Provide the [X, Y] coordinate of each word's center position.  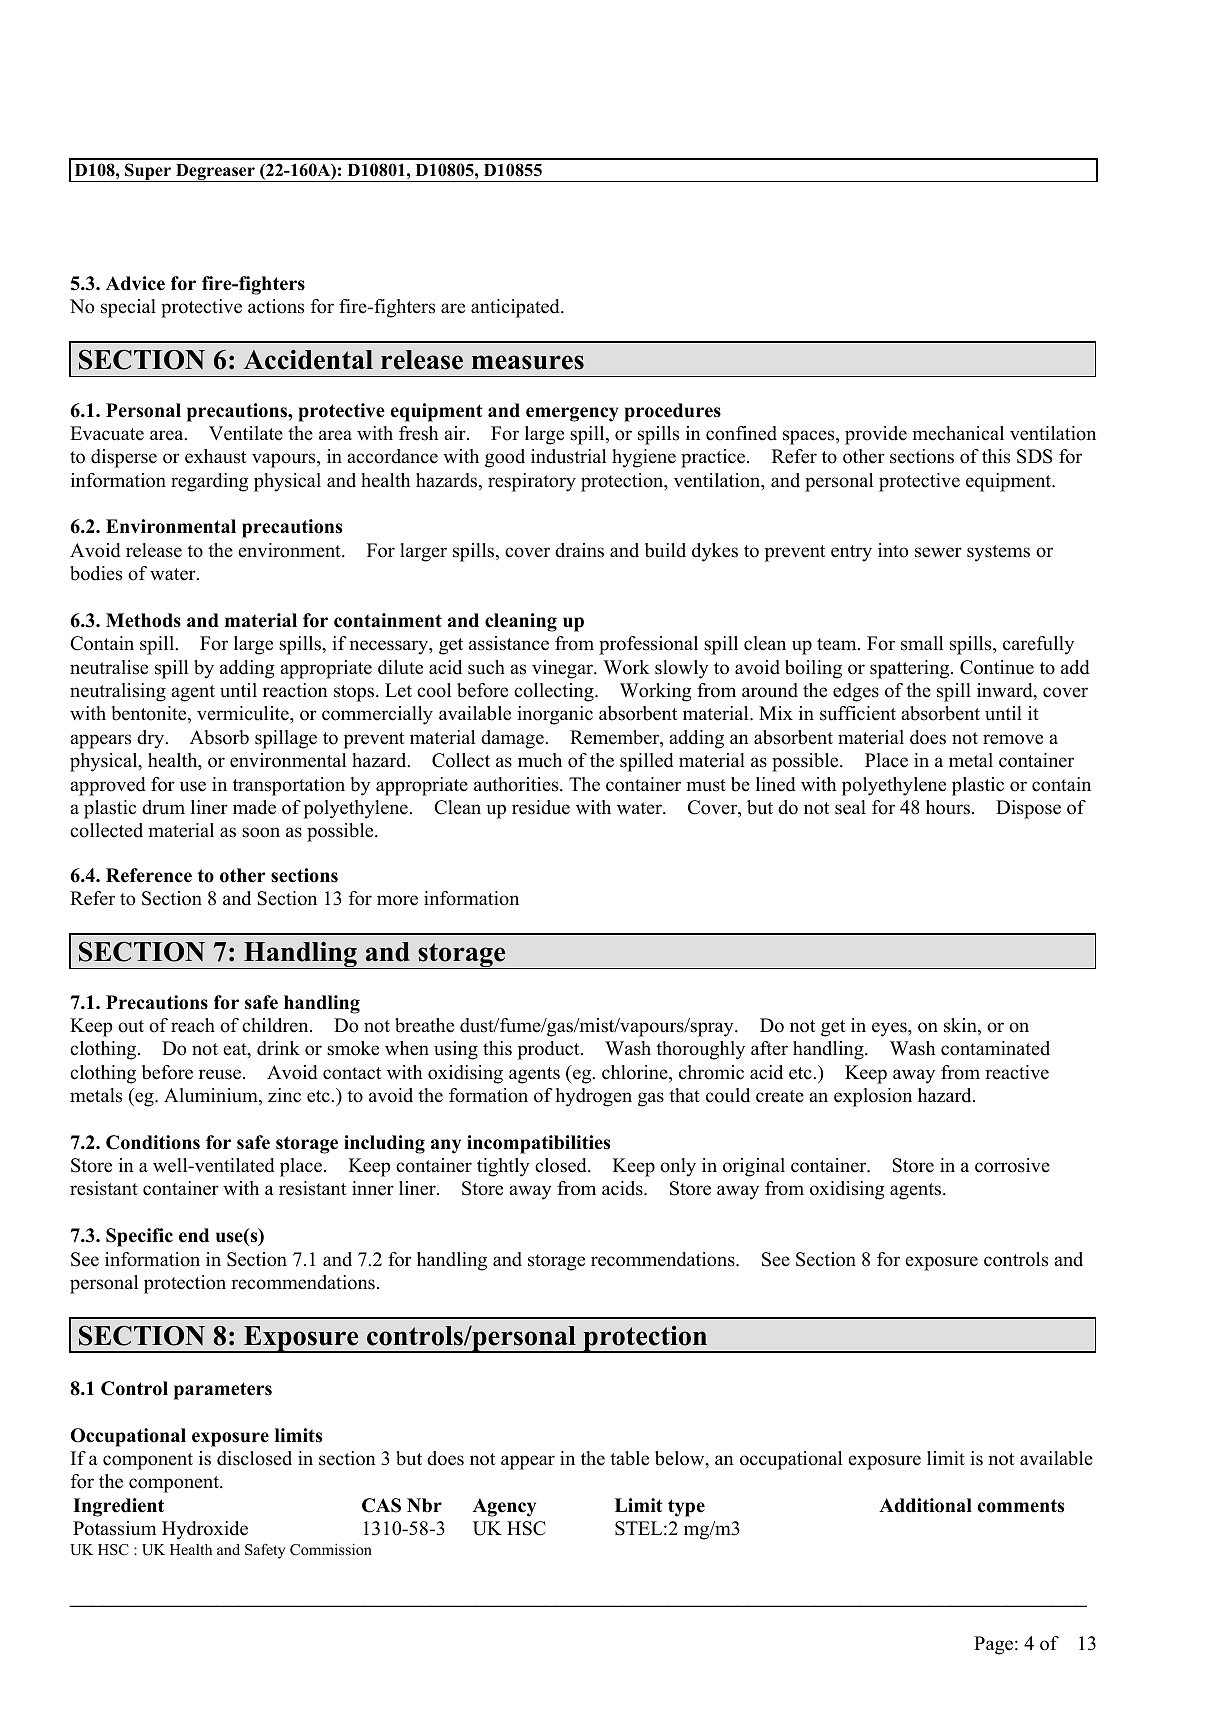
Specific [139, 1237]
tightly [503, 1167]
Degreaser [215, 173]
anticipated [516, 308]
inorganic [555, 715]
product [549, 1050]
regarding [209, 482]
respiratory [532, 482]
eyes [890, 1029]
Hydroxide [205, 1530]
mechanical [958, 433]
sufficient [858, 713]
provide [876, 435]
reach [193, 1025]
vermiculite [244, 713]
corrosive [1012, 1165]
